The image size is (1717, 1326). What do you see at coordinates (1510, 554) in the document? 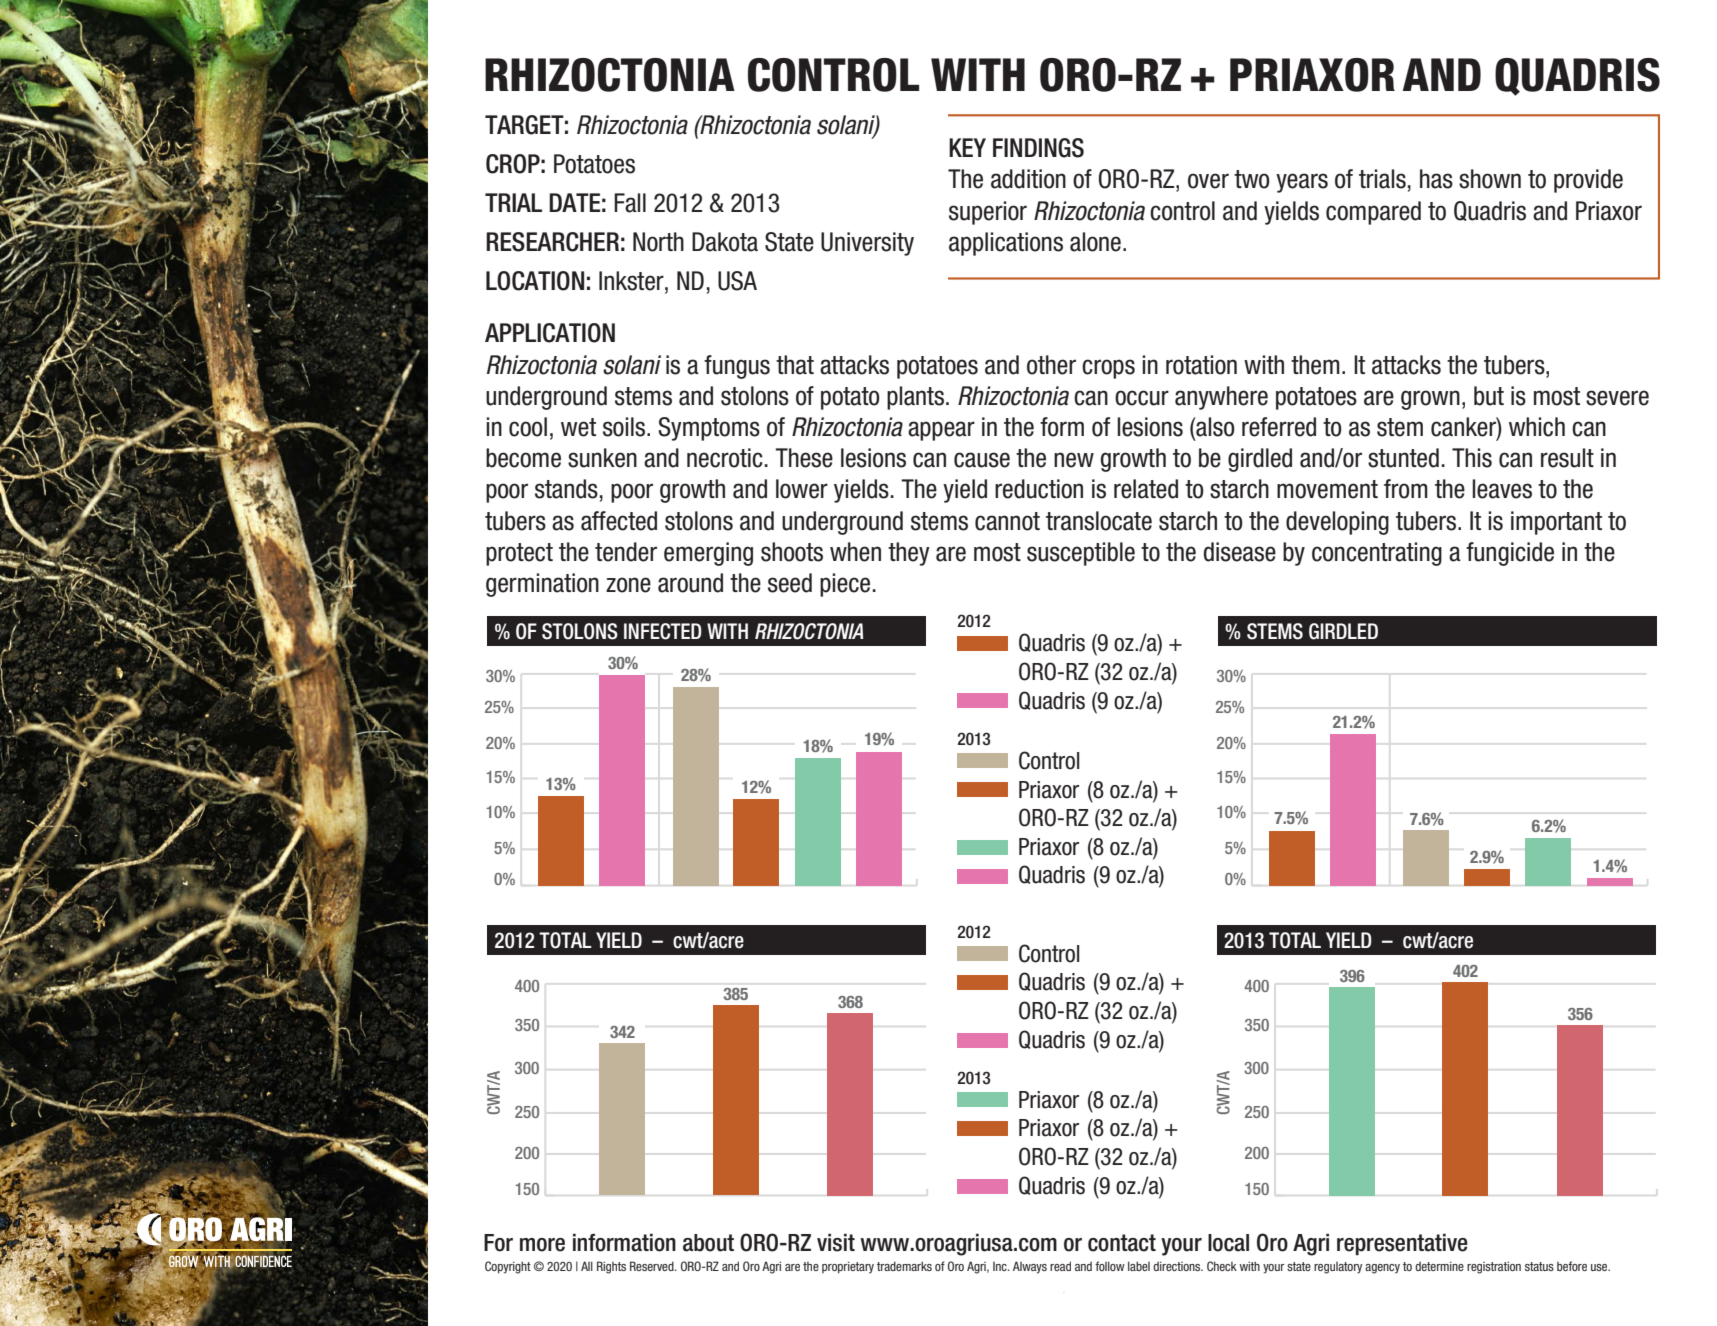
I see `fungicide` at bounding box center [1510, 554].
